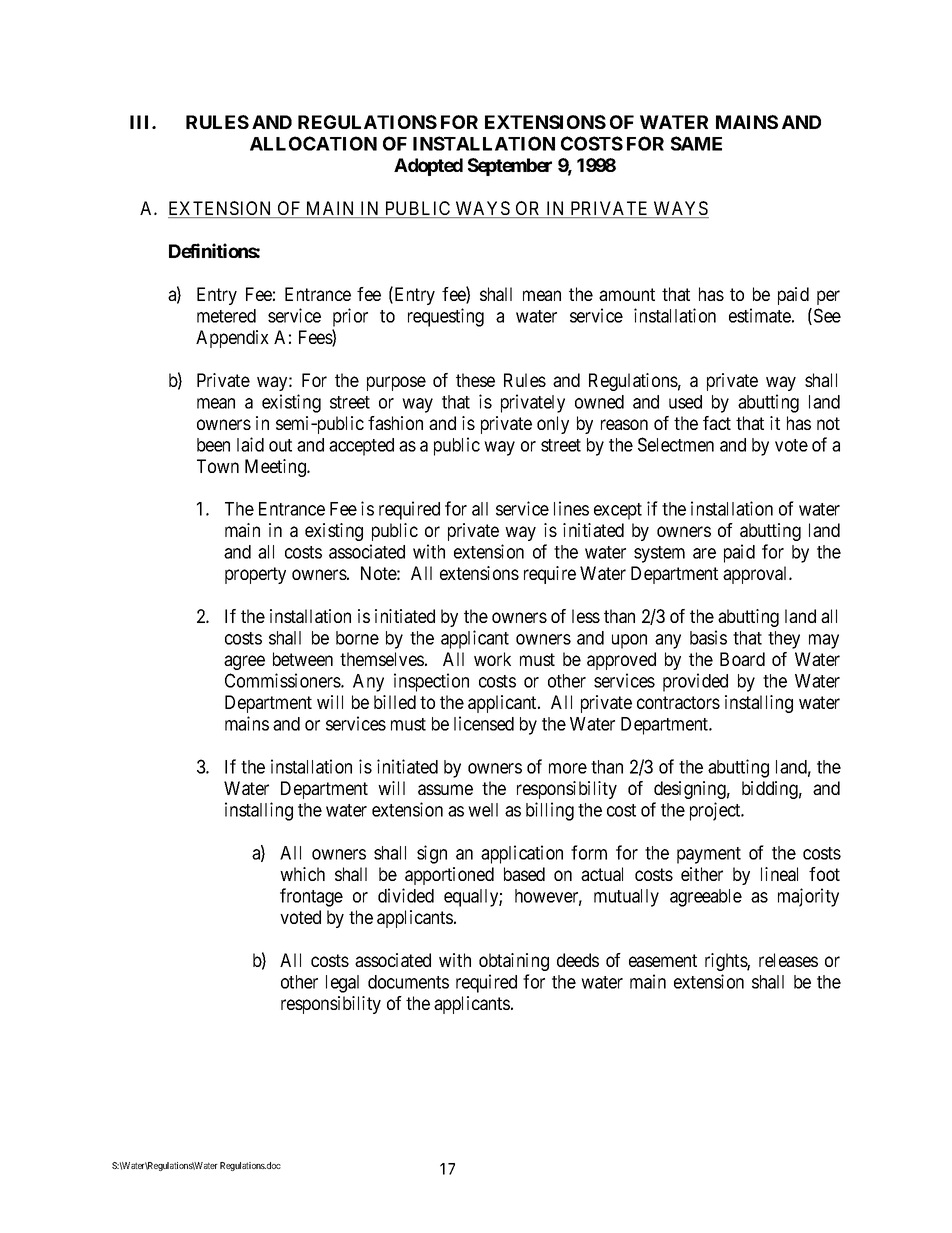 This screenshot has width=952, height=1233. I want to click on SAME, so click(696, 143).
